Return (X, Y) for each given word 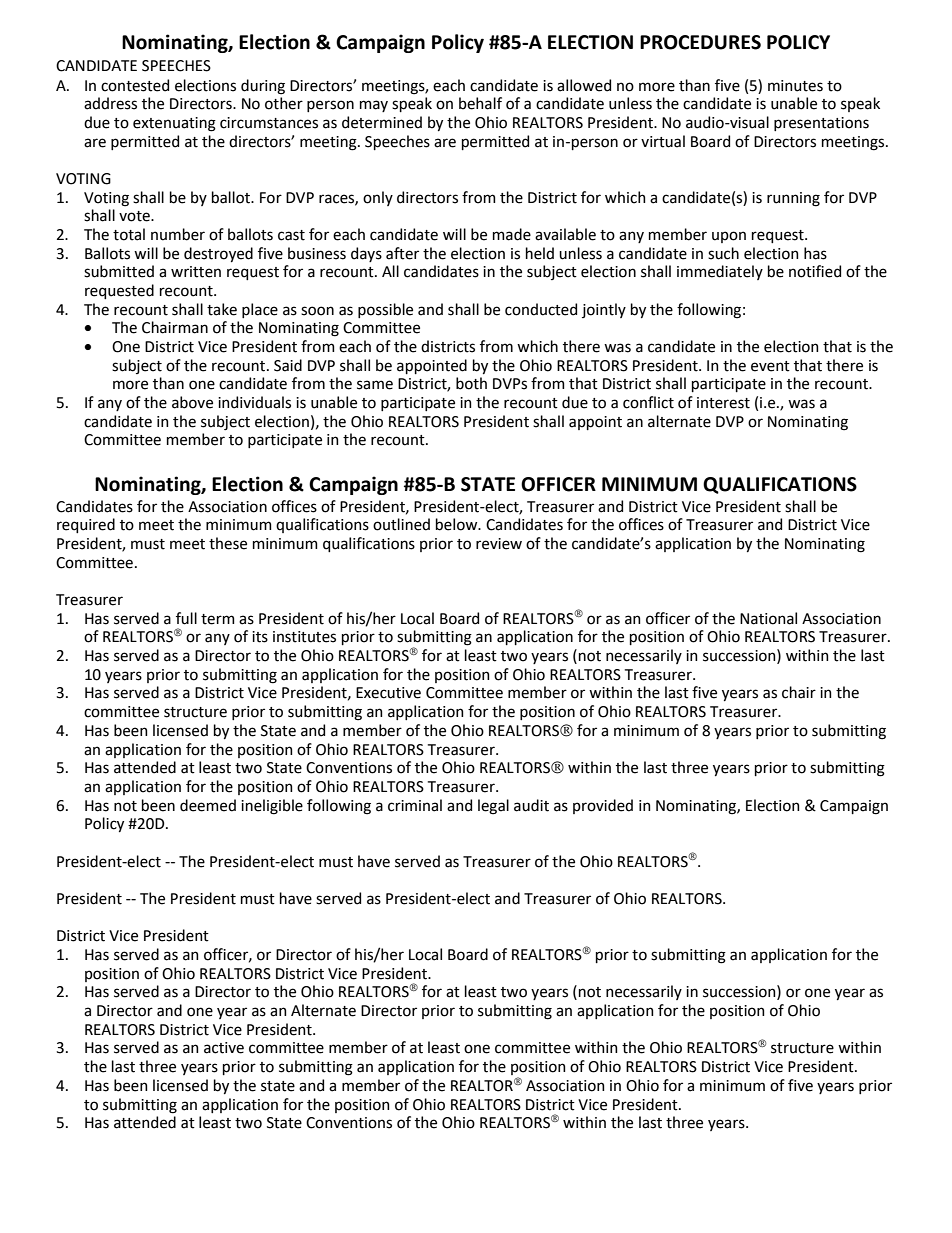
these (228, 543)
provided (603, 806)
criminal (415, 805)
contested (135, 85)
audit (531, 805)
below (458, 524)
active (224, 1048)
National (768, 618)
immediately (720, 272)
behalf (480, 103)
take (222, 309)
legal (493, 807)
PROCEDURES (700, 42)
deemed (208, 805)
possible (385, 310)
